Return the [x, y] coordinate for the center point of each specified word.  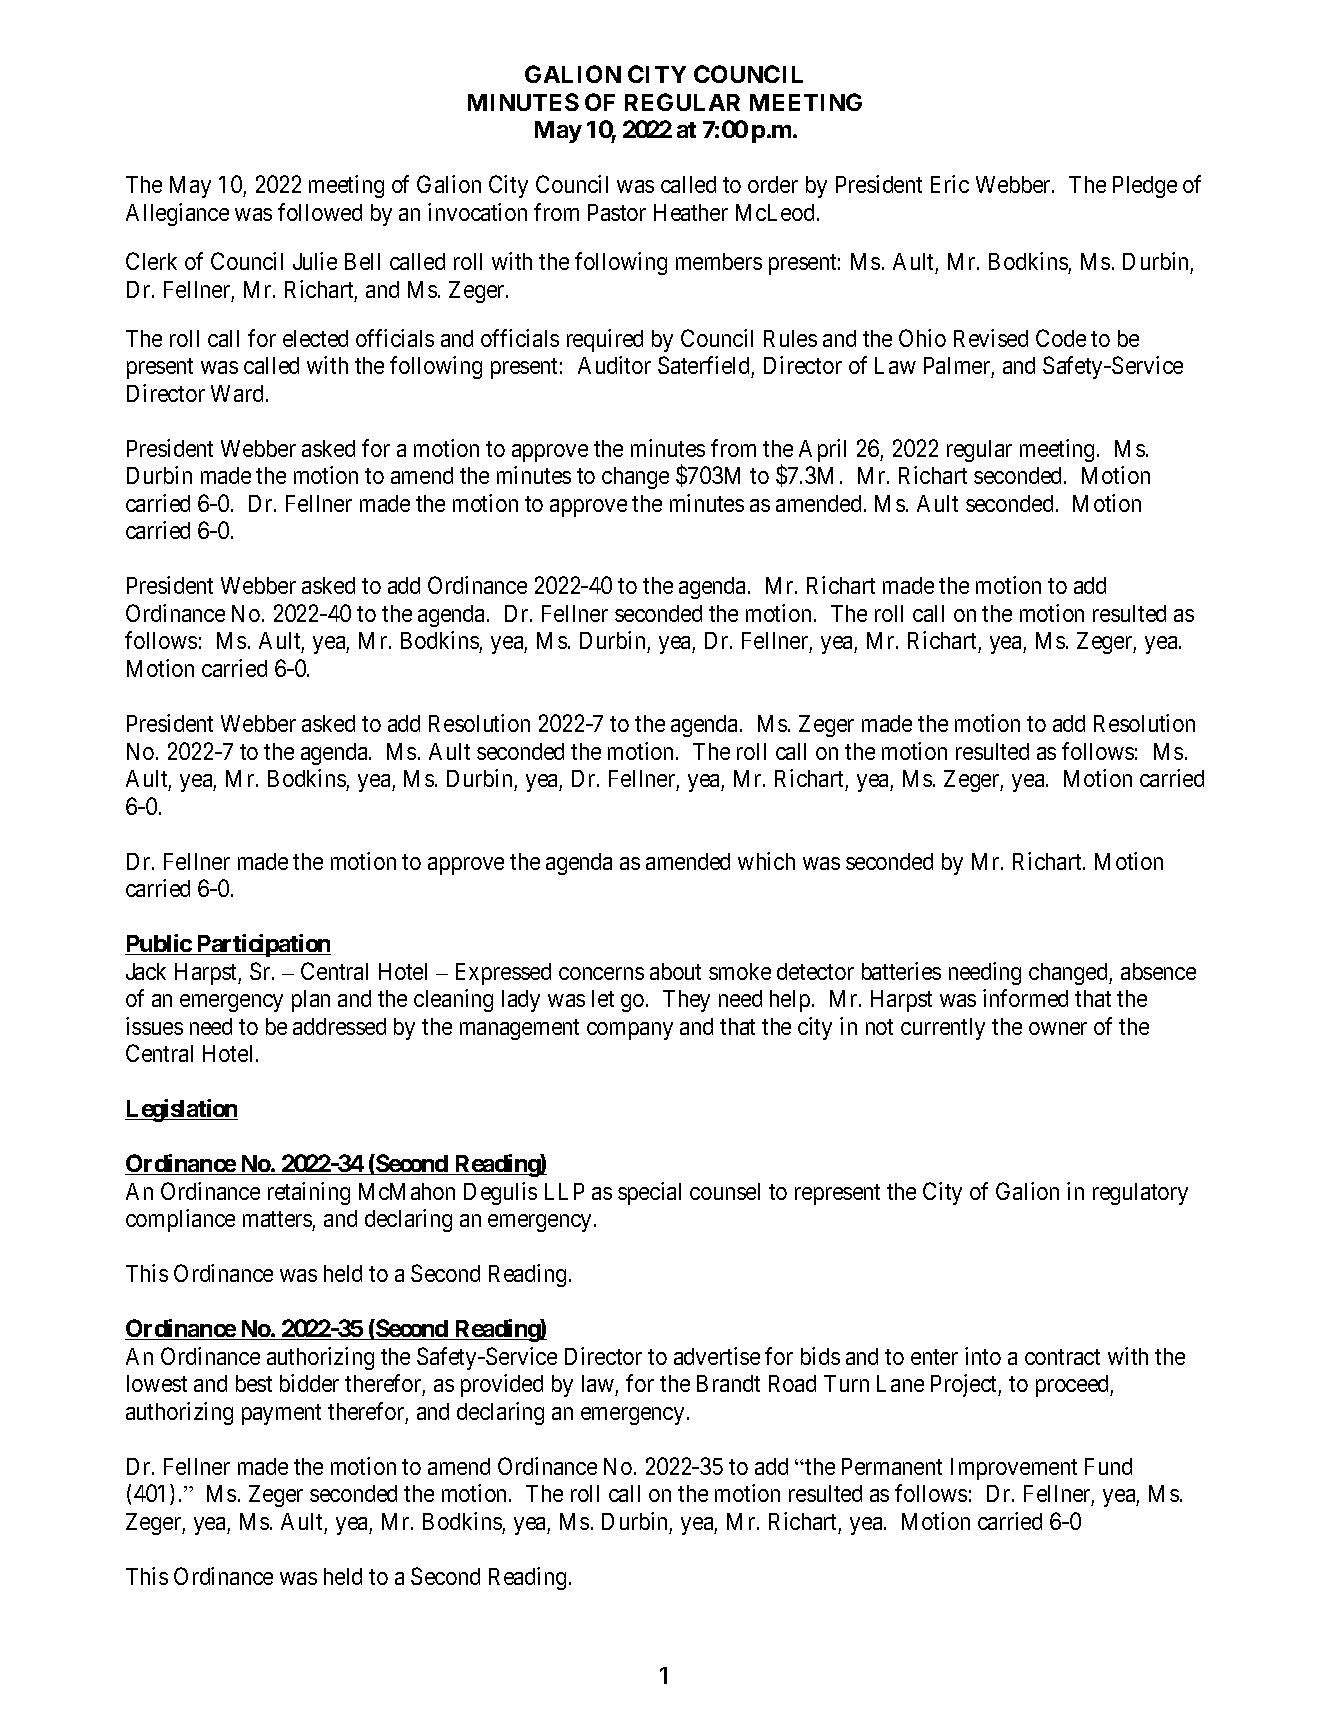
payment [281, 1414]
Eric [950, 184]
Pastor [617, 212]
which [766, 861]
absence [1158, 971]
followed [320, 212]
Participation [262, 945]
